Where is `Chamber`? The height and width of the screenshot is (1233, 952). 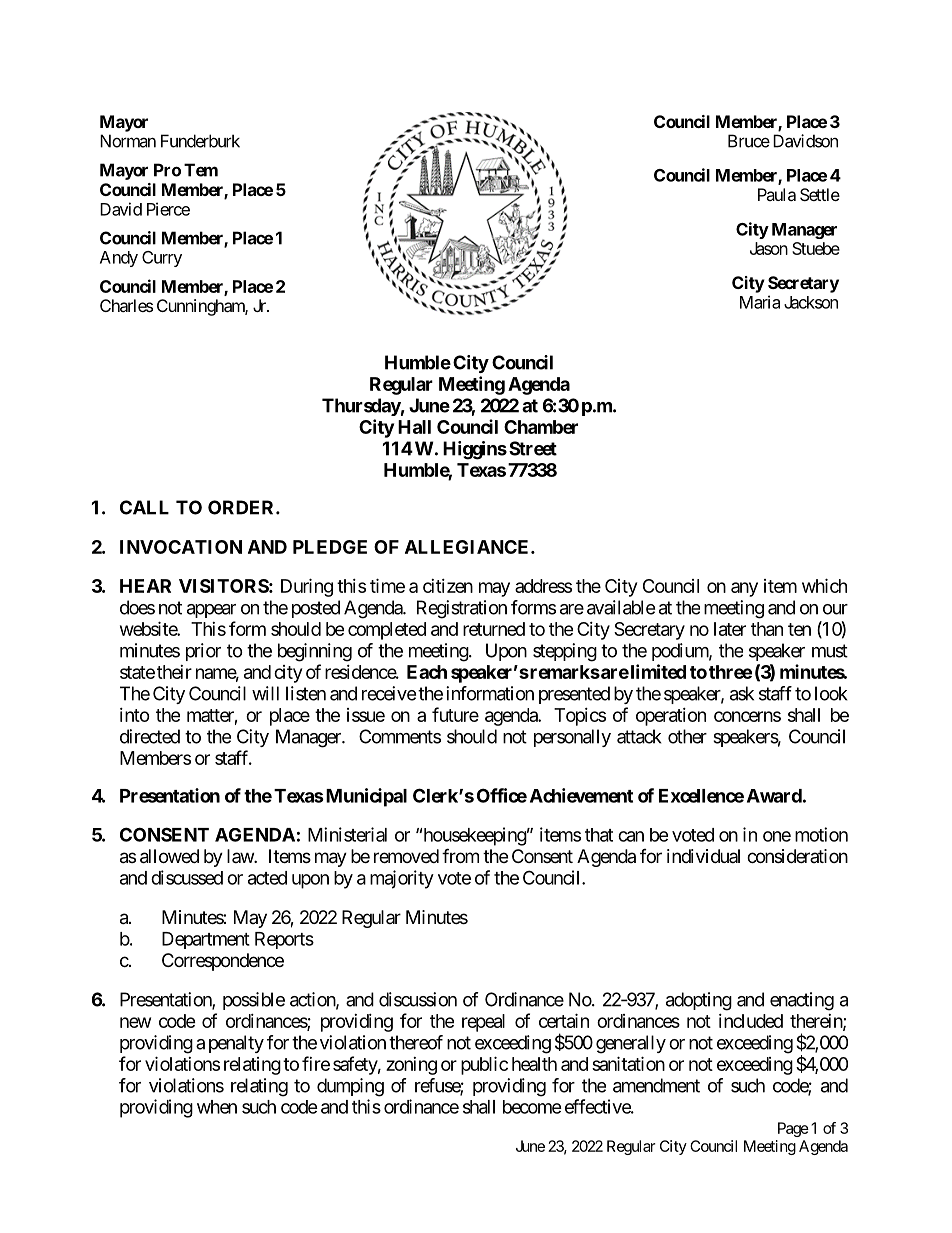
Chamber is located at coordinates (541, 427).
